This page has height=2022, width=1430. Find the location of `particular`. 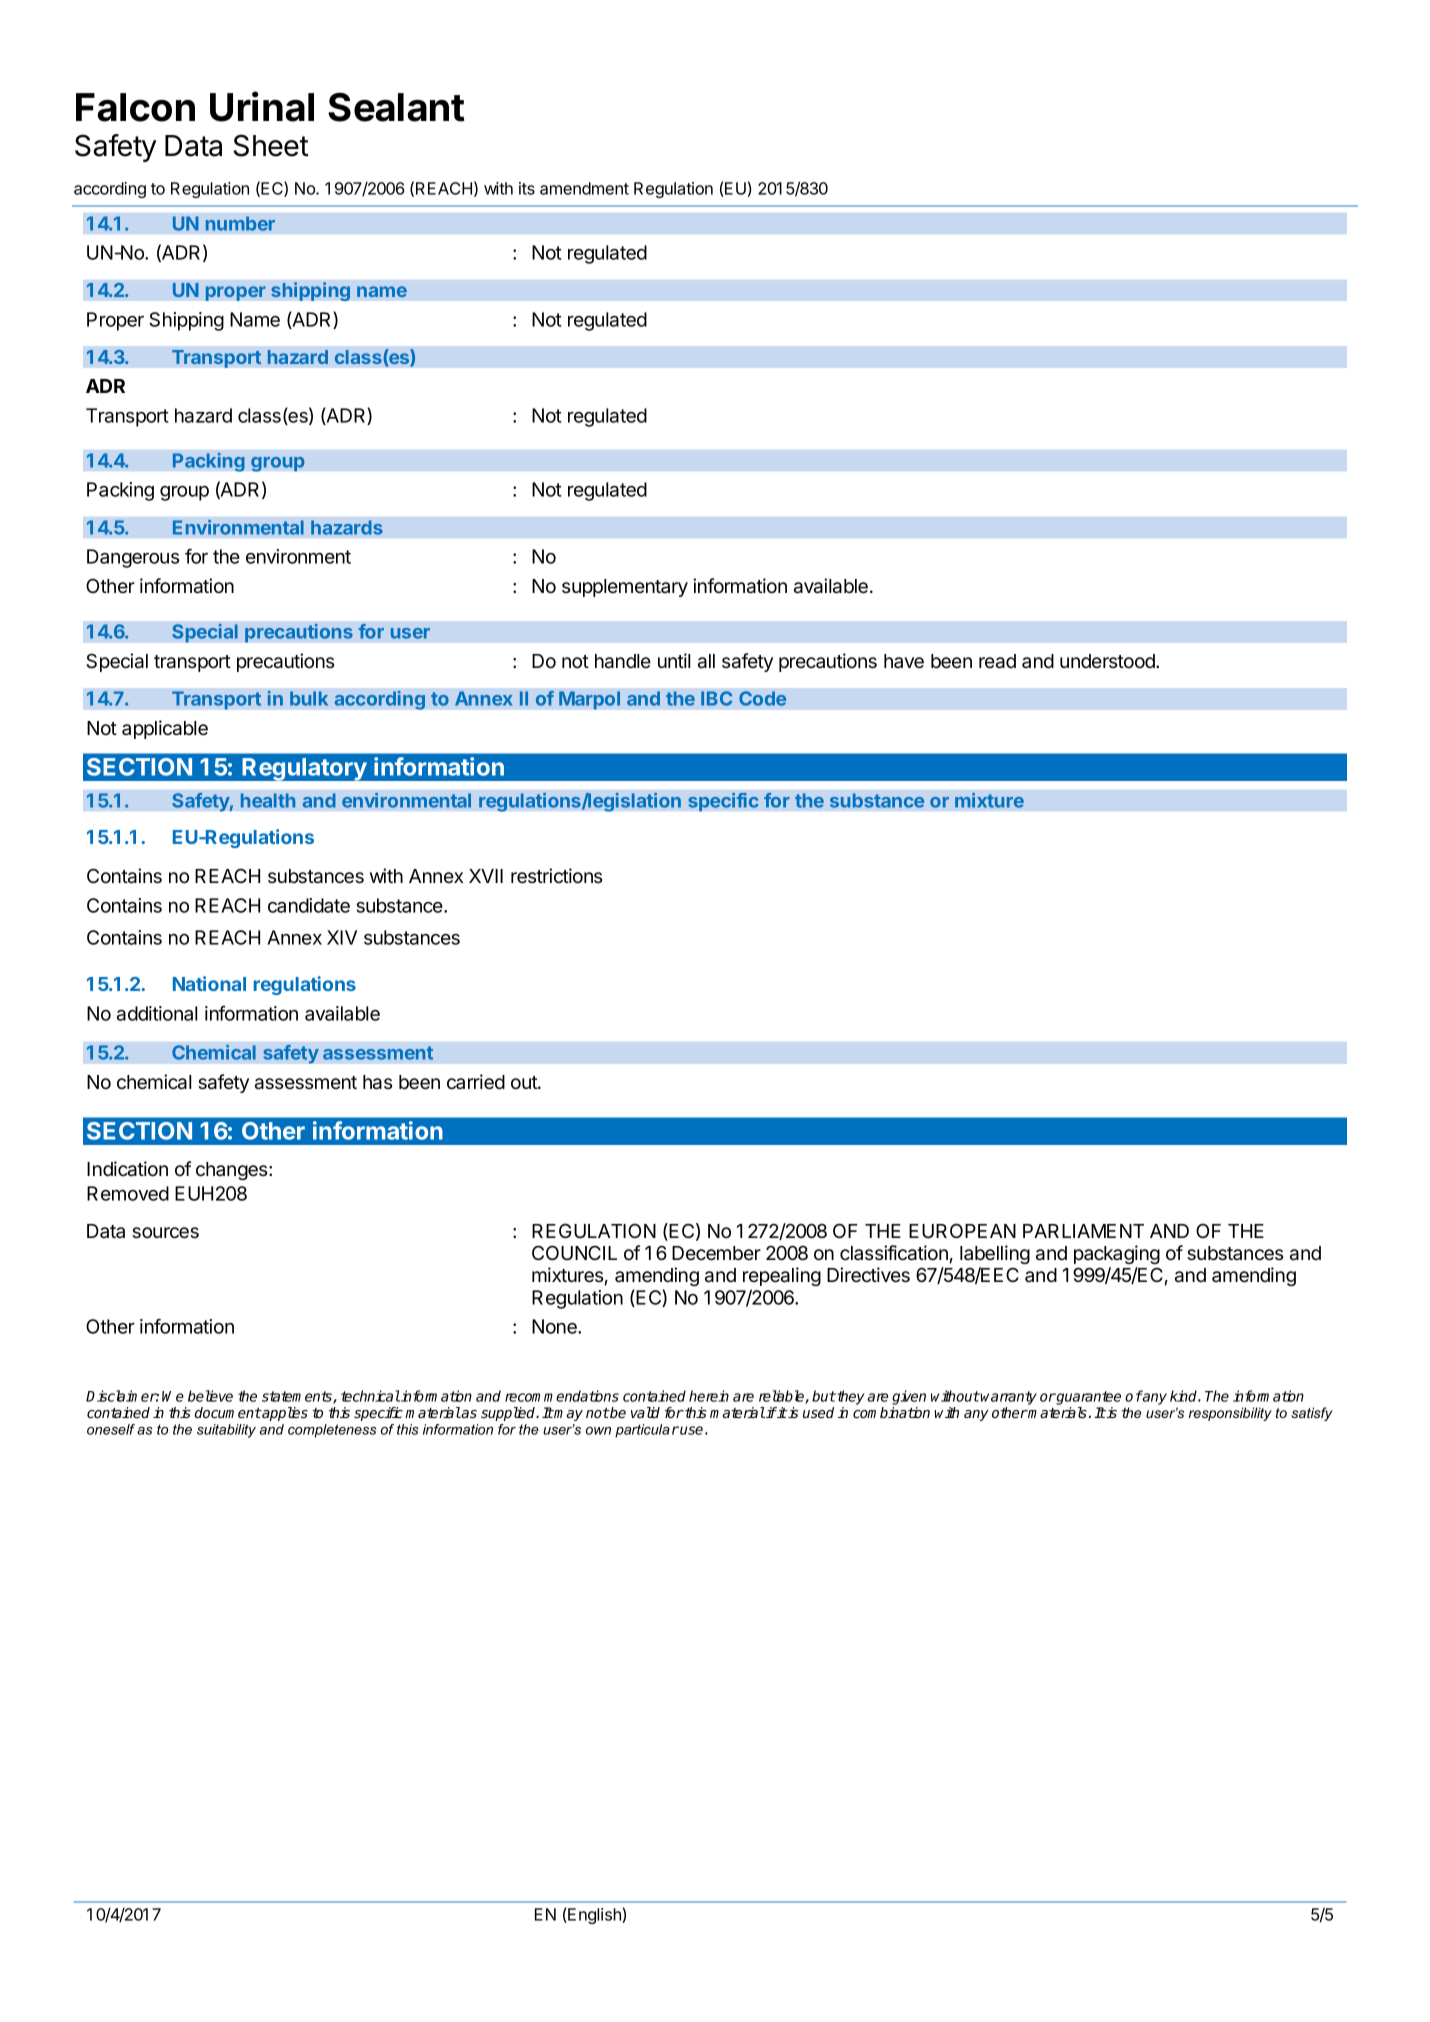

particular is located at coordinates (647, 1431).
